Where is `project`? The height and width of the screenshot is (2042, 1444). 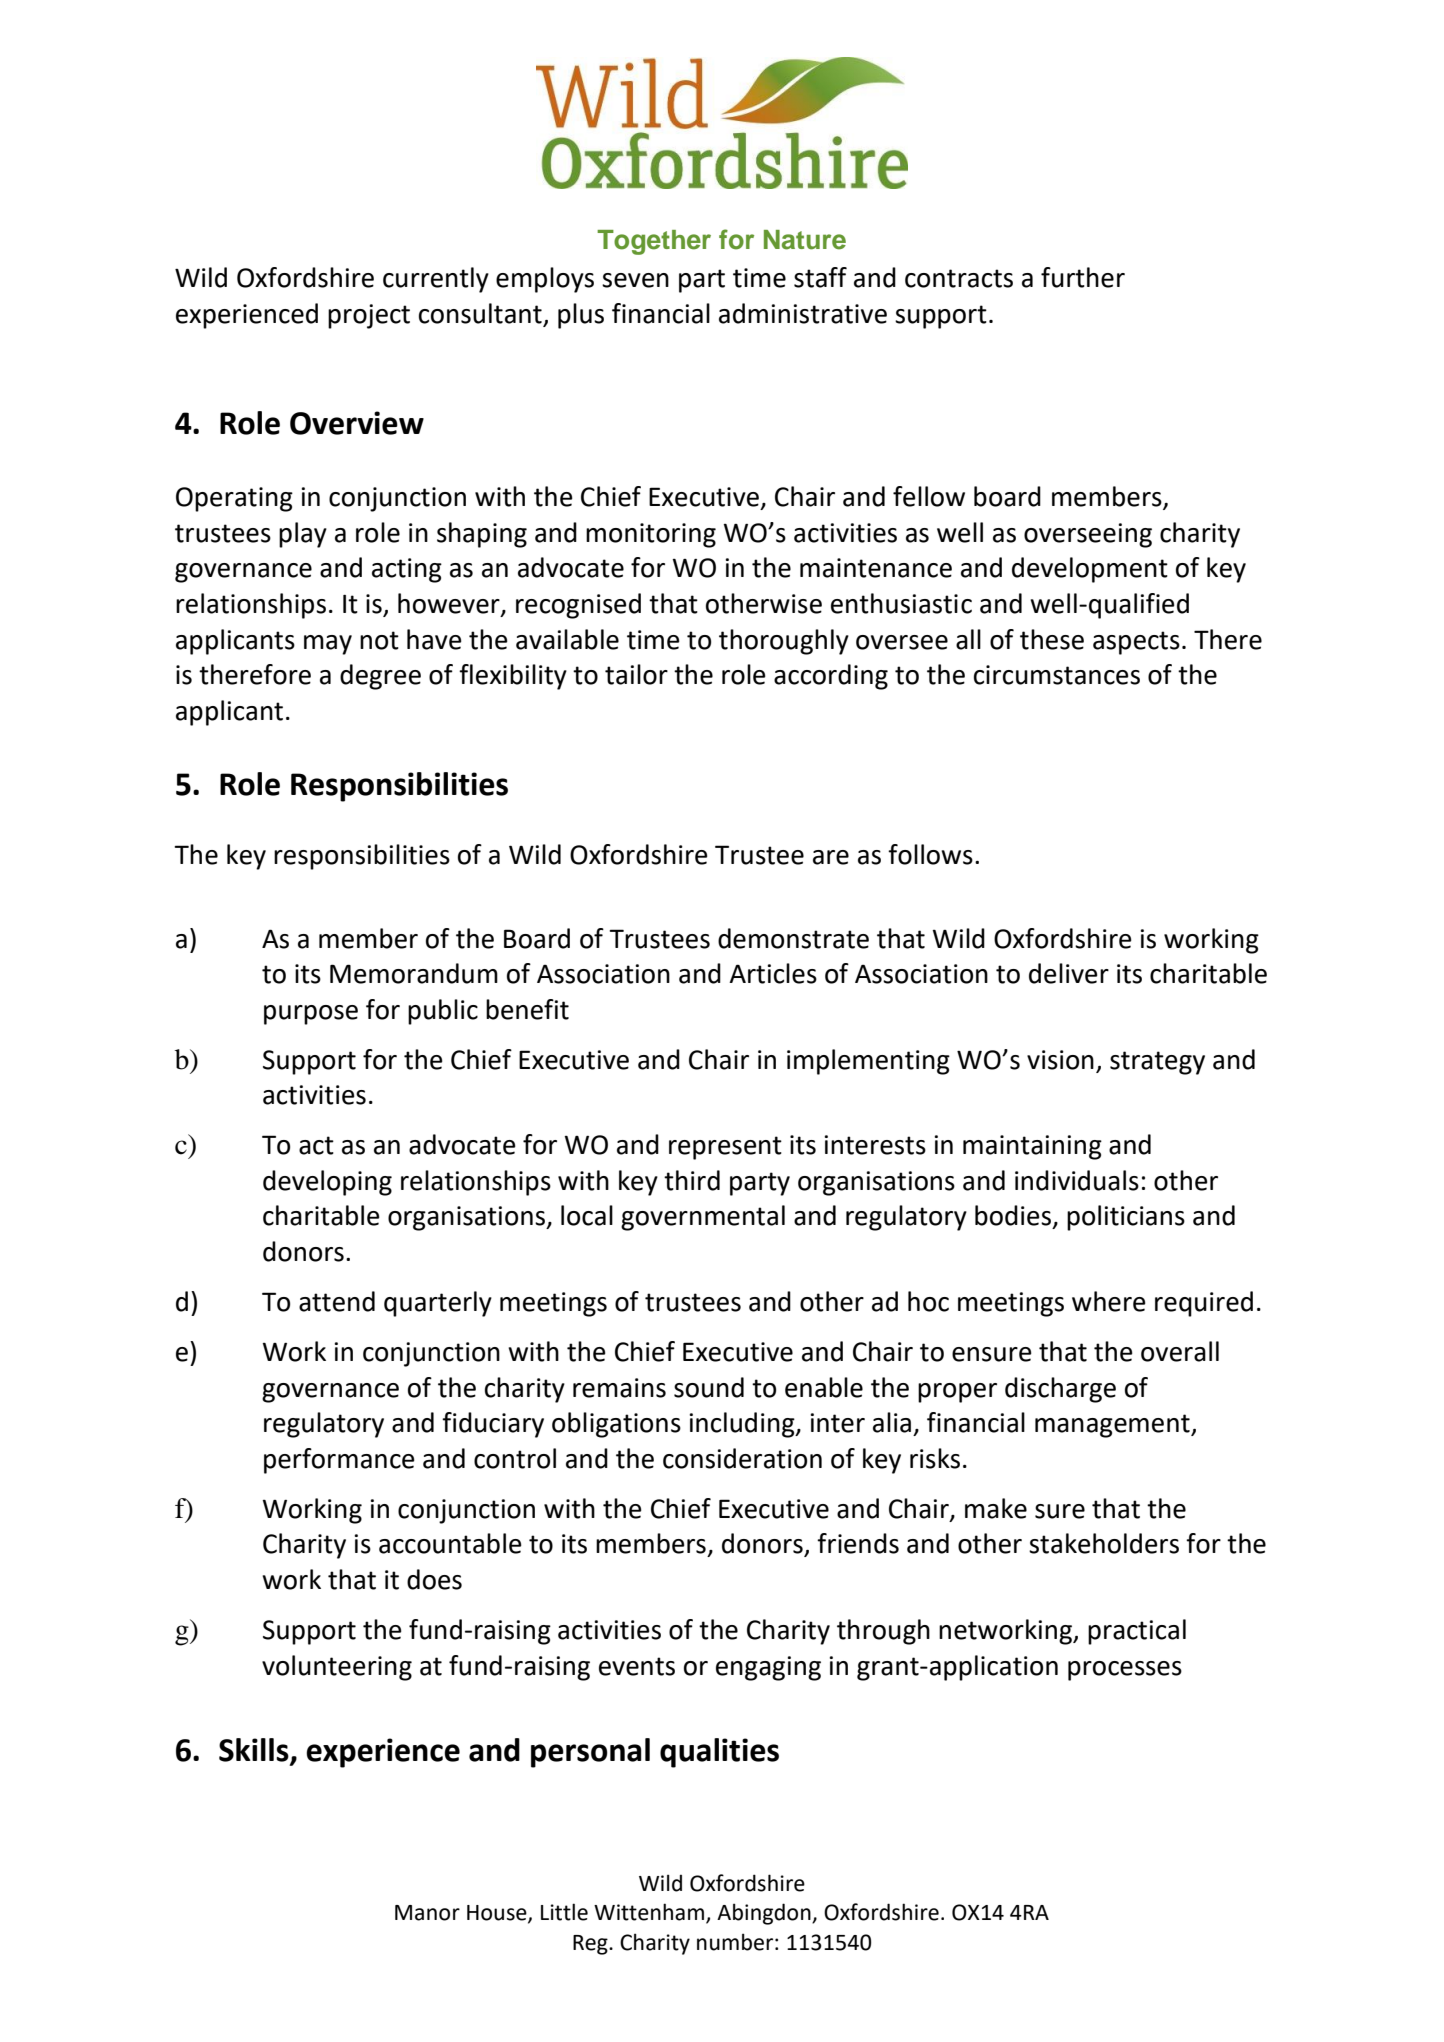 project is located at coordinates (369, 316).
